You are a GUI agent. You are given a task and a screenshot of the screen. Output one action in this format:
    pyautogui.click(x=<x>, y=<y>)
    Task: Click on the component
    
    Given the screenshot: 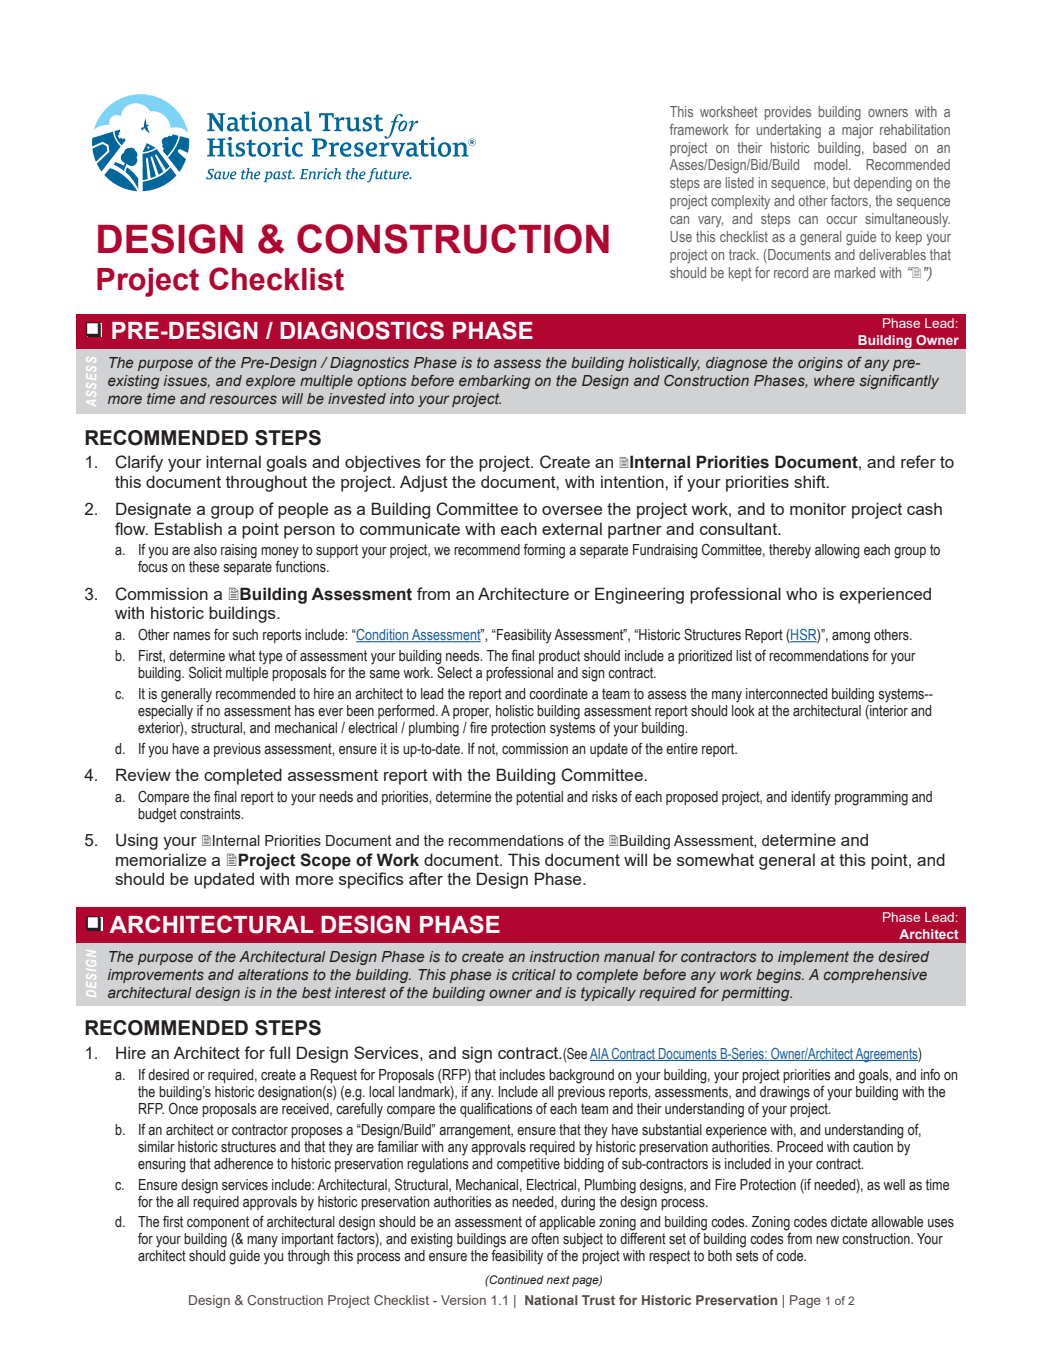 What is the action you would take?
    pyautogui.click(x=218, y=1223)
